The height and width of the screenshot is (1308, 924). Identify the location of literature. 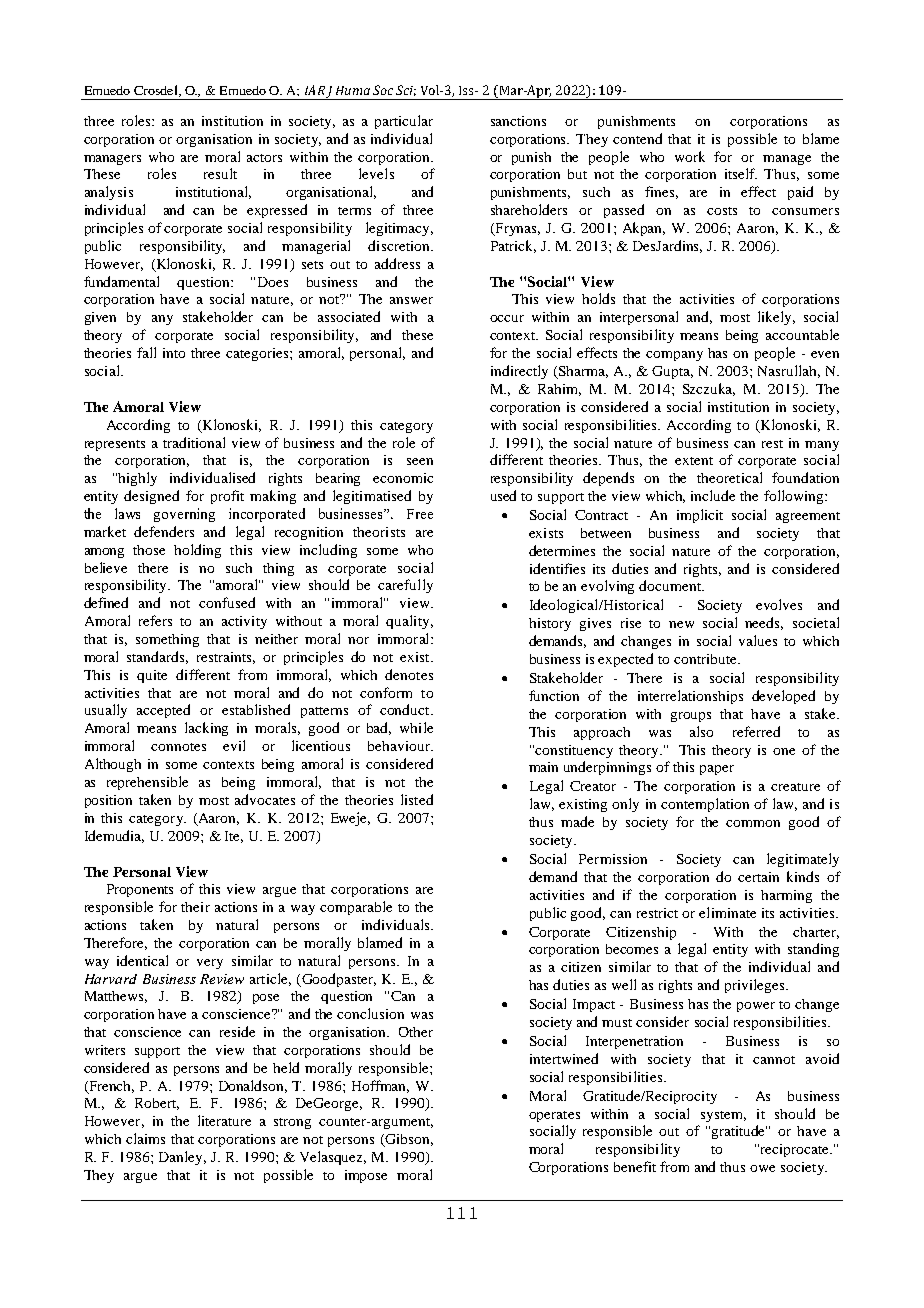
(224, 1120).
